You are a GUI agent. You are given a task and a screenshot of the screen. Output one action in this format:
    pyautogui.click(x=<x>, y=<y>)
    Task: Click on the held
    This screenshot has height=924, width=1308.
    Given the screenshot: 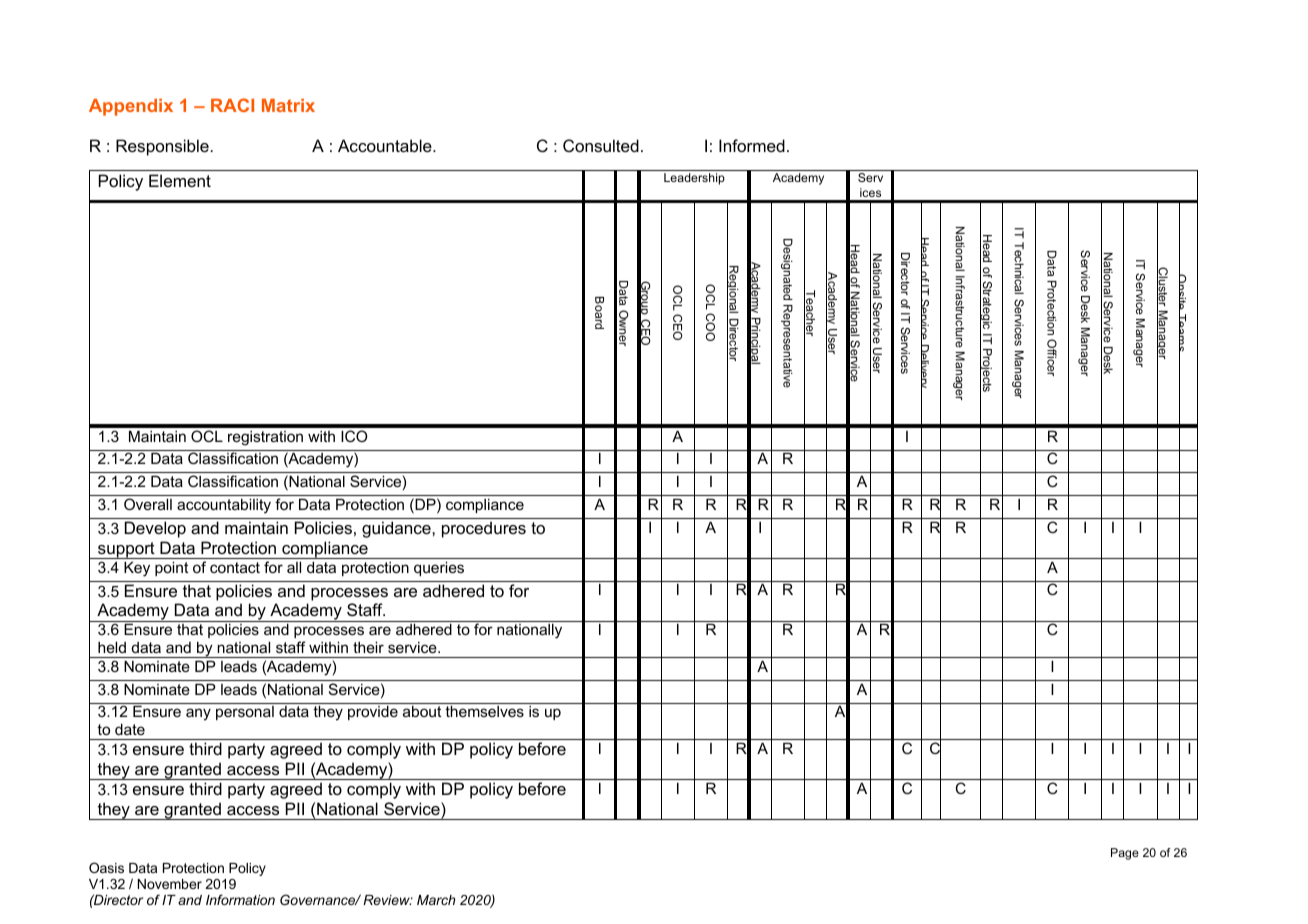 What is the action you would take?
    pyautogui.click(x=112, y=647)
